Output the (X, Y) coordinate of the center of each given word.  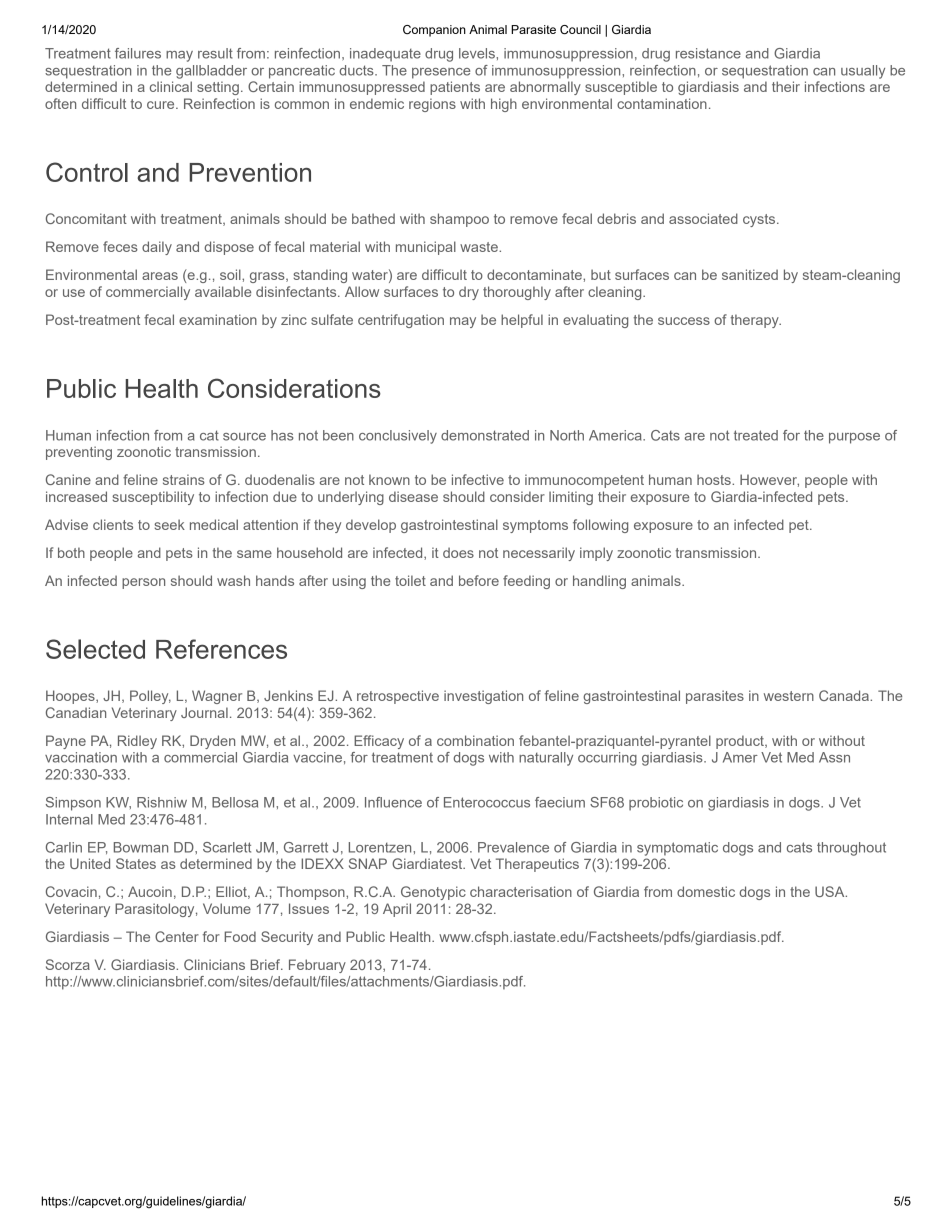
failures (138, 53)
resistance (708, 53)
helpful (522, 321)
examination (218, 319)
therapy (755, 321)
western (789, 696)
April (397, 910)
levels (478, 53)
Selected (95, 649)
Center (177, 936)
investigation (483, 697)
